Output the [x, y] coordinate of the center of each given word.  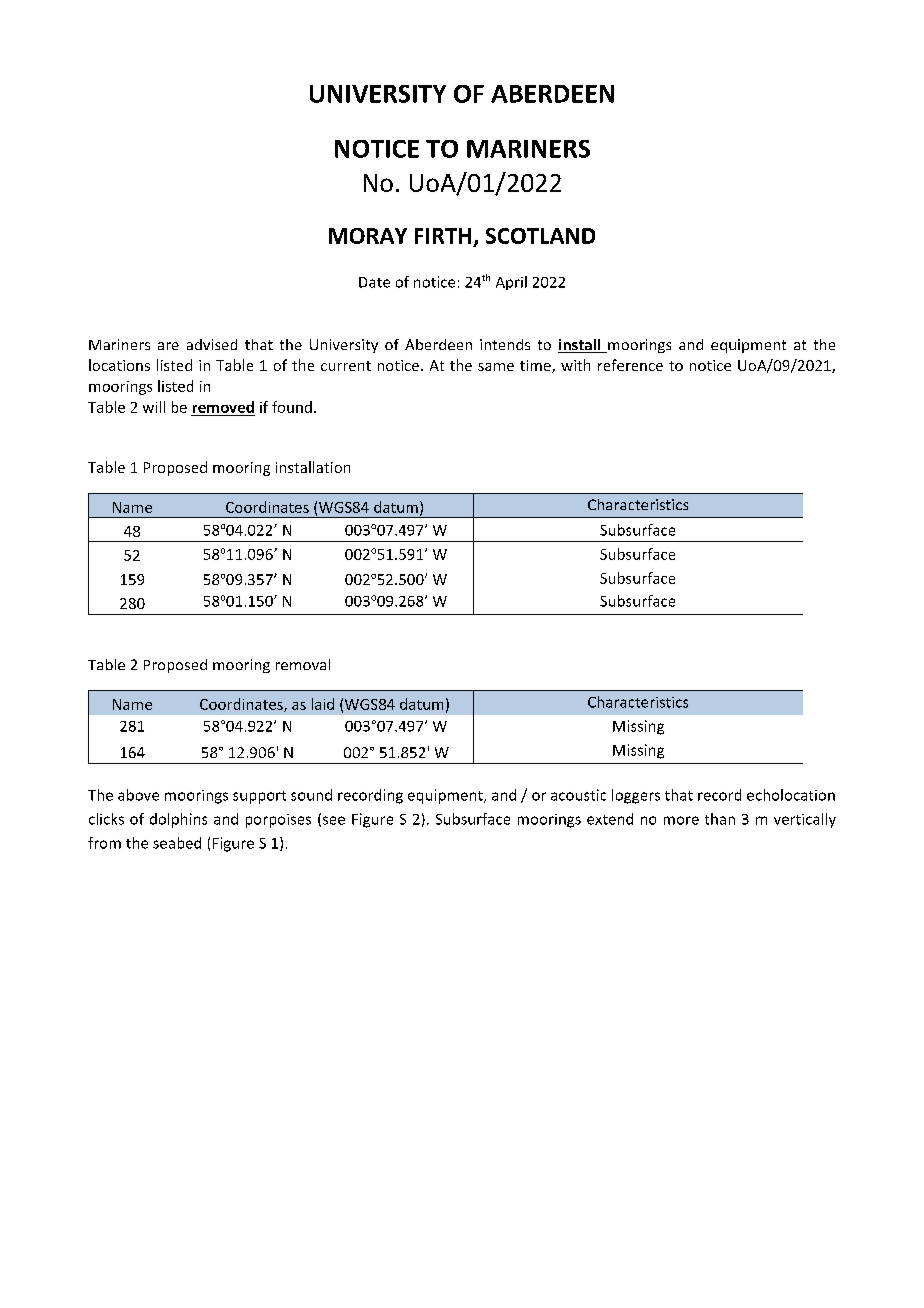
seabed [177, 843]
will [154, 407]
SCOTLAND [540, 236]
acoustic [578, 795]
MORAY [368, 236]
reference [630, 365]
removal [303, 664]
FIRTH [443, 236]
